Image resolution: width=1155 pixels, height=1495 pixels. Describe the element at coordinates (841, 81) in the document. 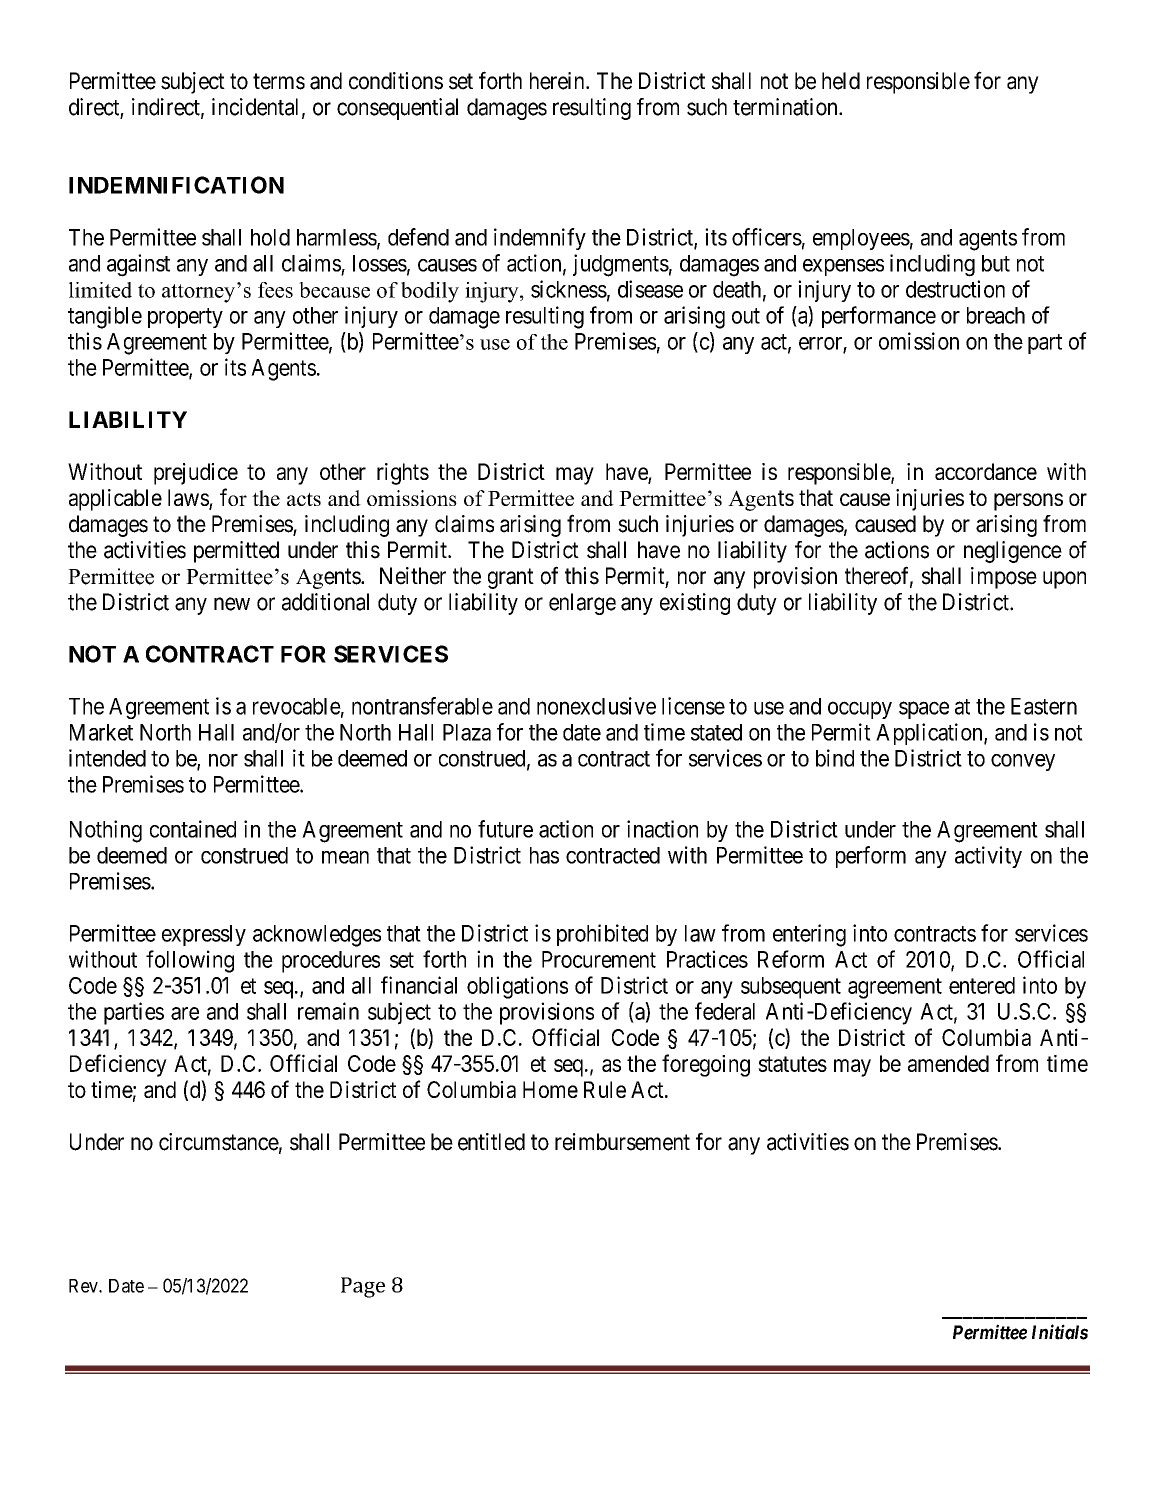

I see `held` at that location.
